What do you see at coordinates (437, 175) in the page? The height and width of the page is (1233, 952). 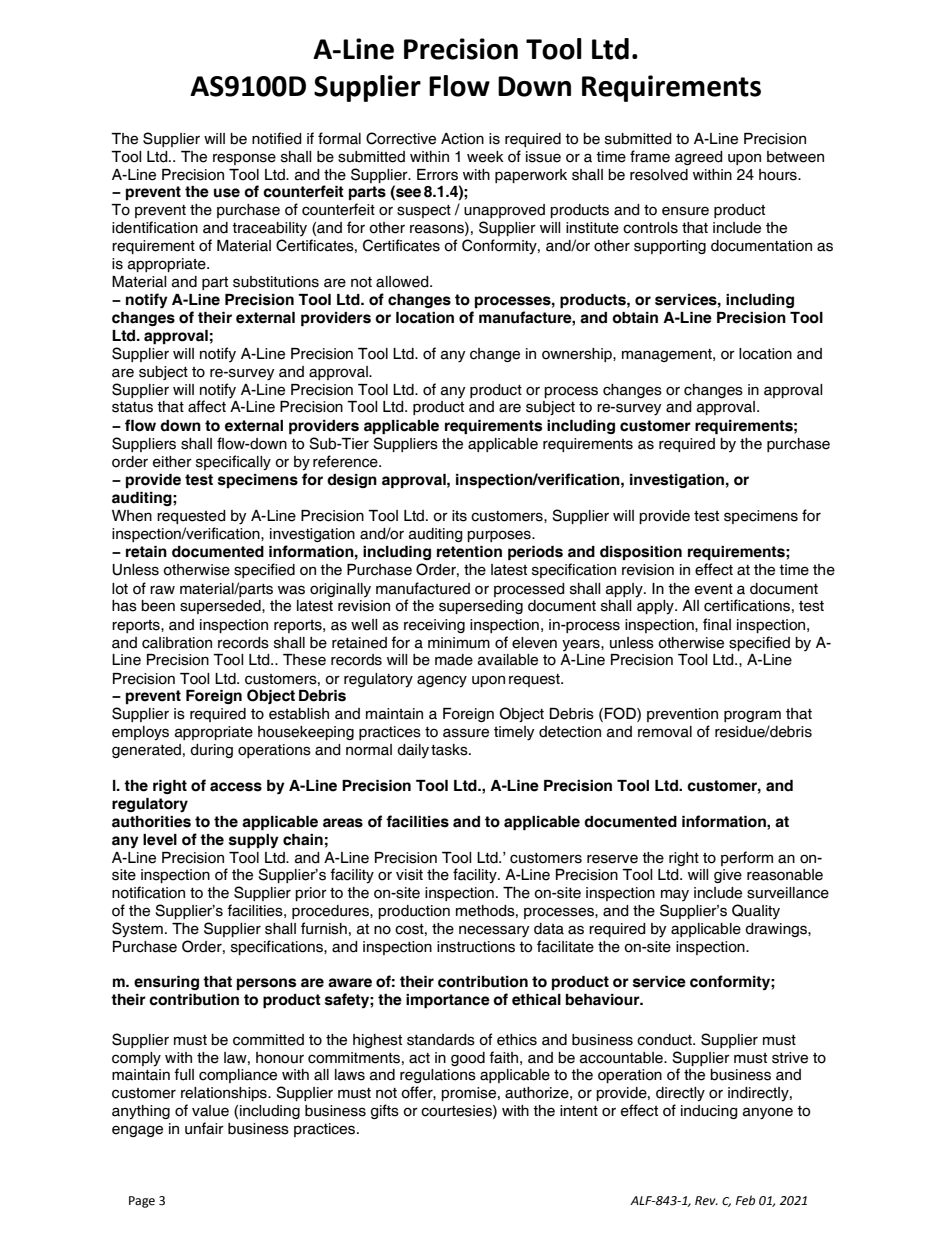 I see `Errors` at bounding box center [437, 175].
